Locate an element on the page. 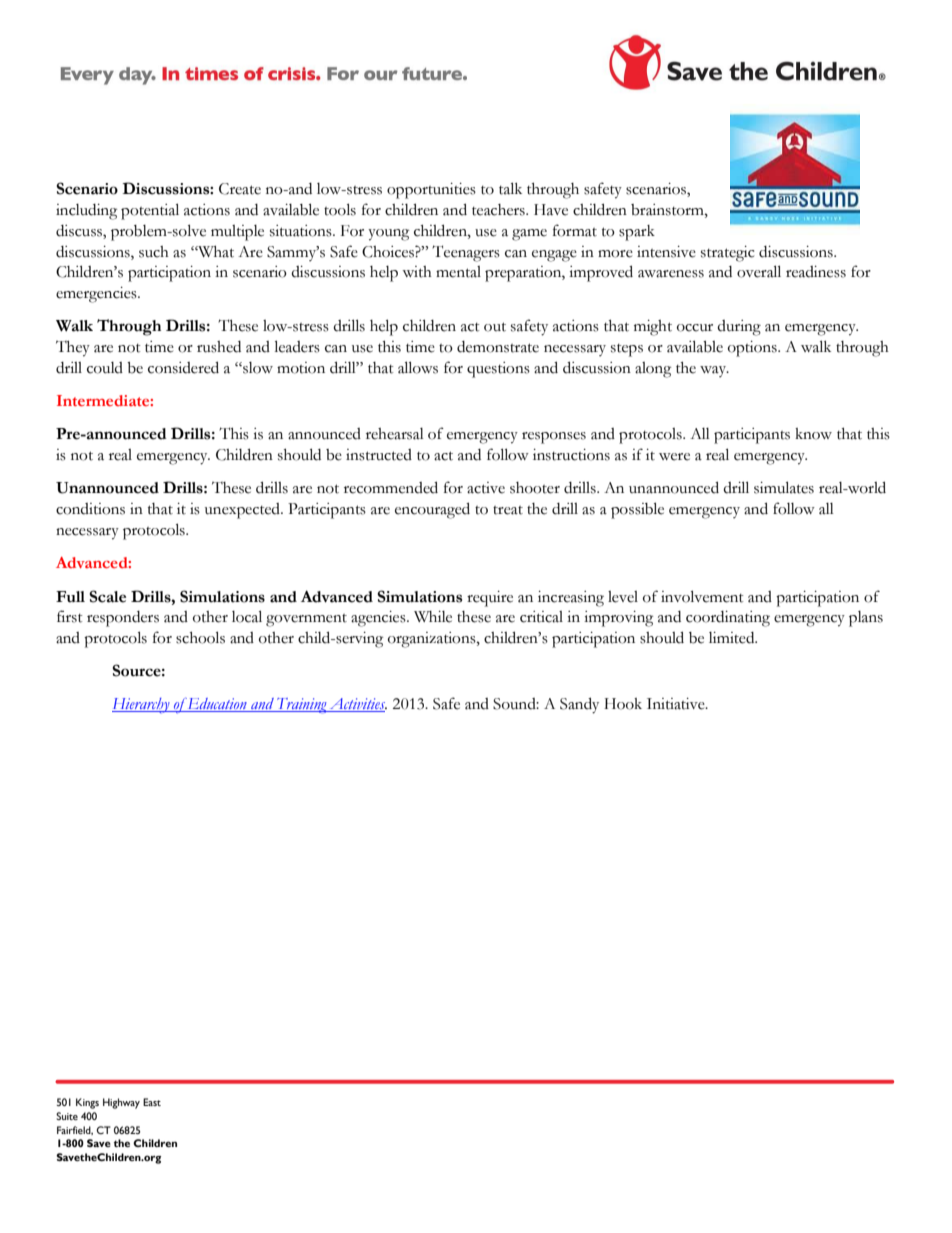  Activities is located at coordinates (357, 705).
